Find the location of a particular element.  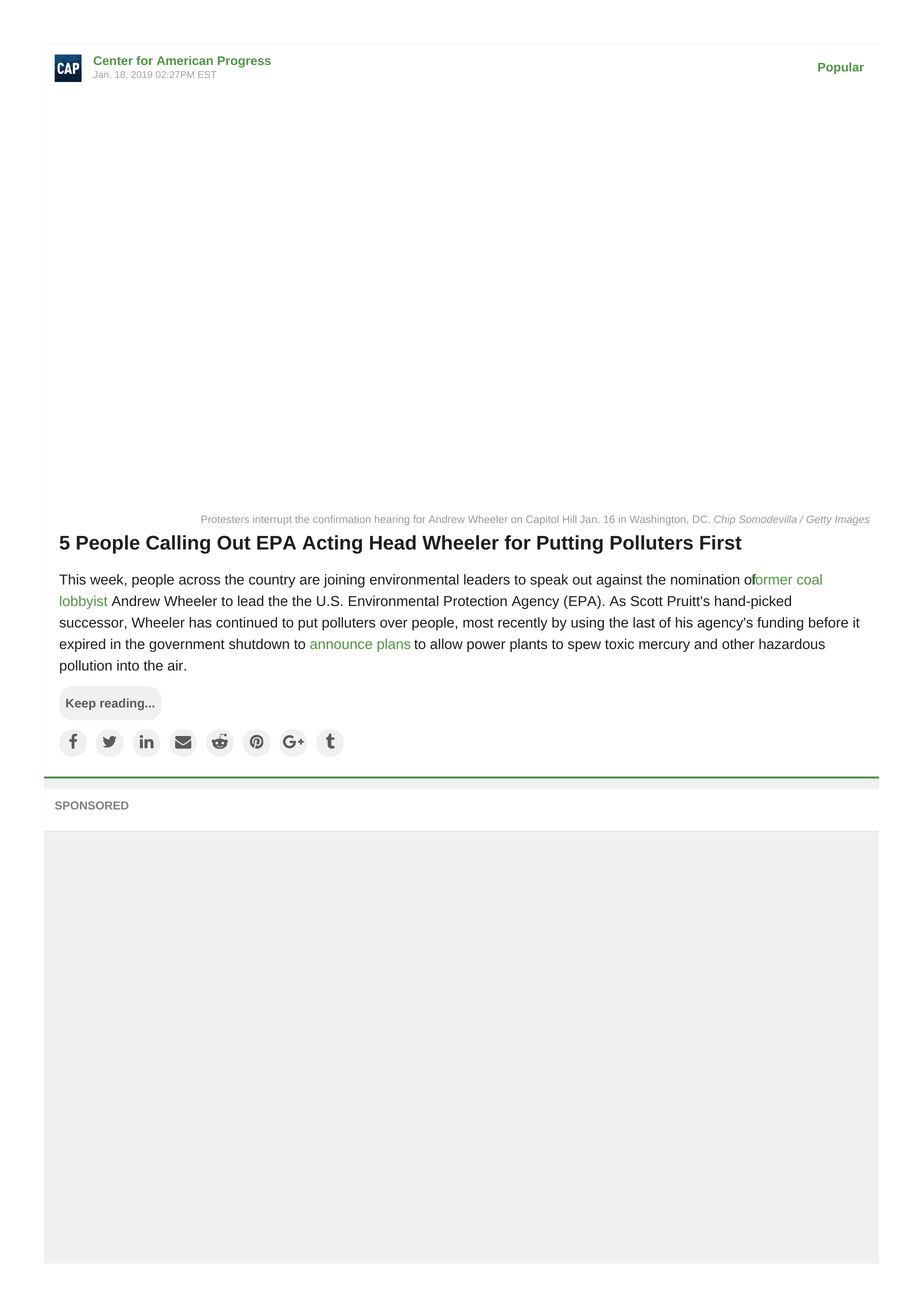

Protesters is located at coordinates (225, 519).
